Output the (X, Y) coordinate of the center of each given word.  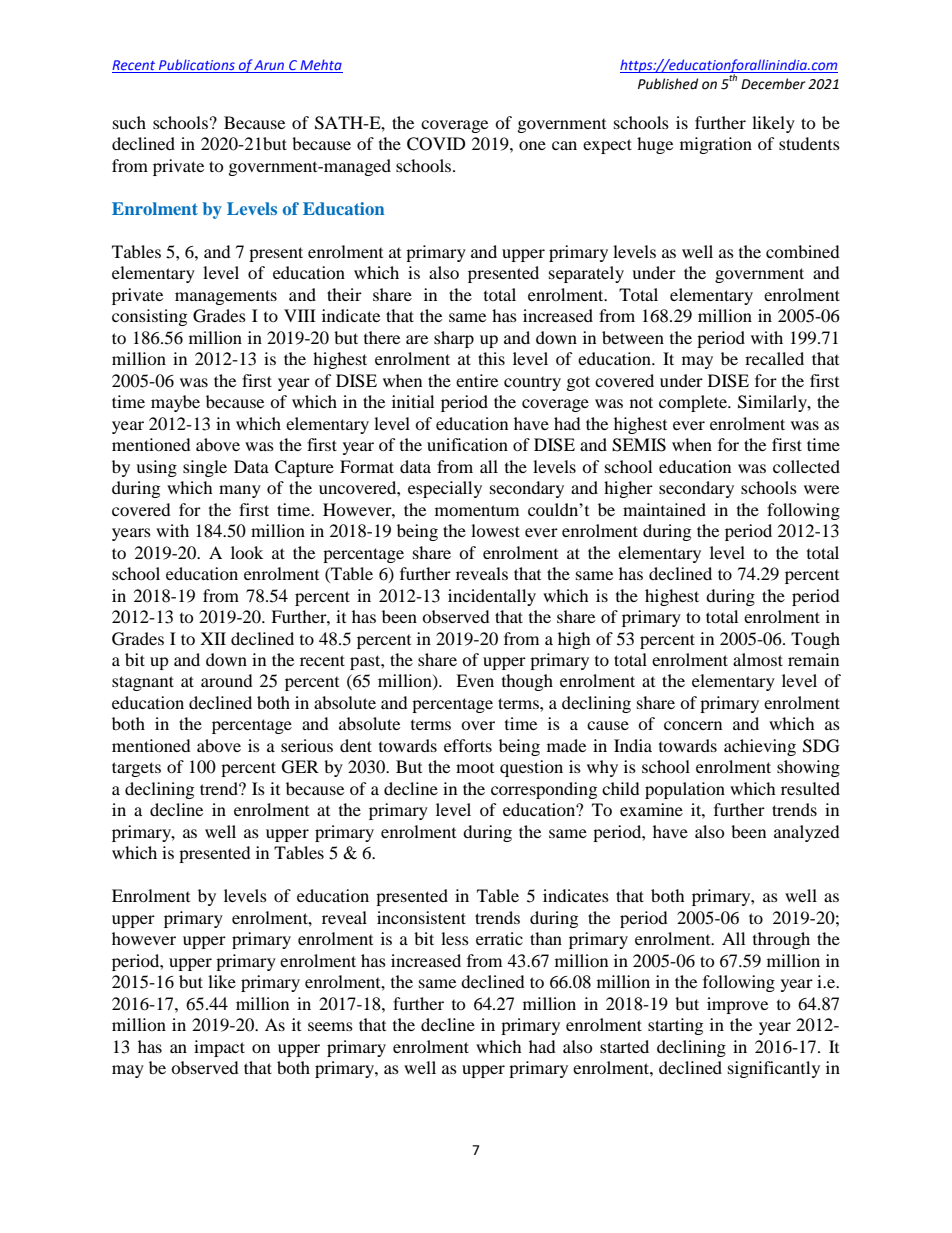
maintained (664, 509)
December (773, 84)
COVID (436, 144)
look (247, 552)
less (455, 938)
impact (219, 1048)
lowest (495, 530)
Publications (197, 64)
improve (737, 1005)
